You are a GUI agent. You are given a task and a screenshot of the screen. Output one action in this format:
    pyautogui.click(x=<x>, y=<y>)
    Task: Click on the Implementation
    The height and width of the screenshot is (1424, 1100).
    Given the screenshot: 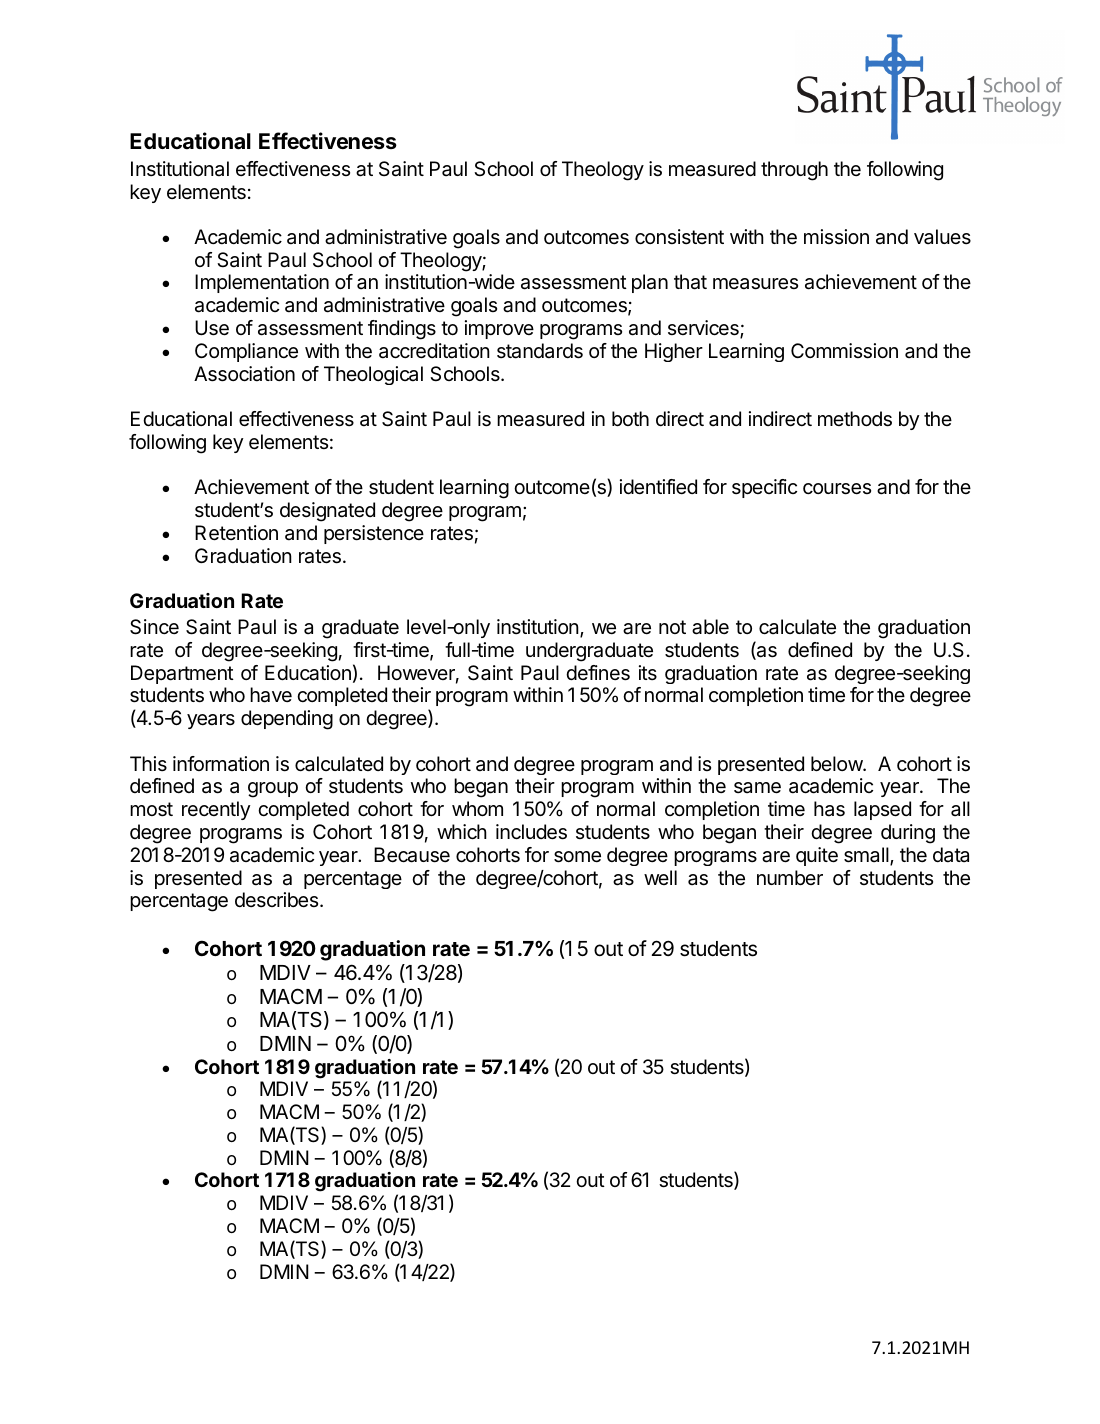 What is the action you would take?
    pyautogui.click(x=262, y=283)
